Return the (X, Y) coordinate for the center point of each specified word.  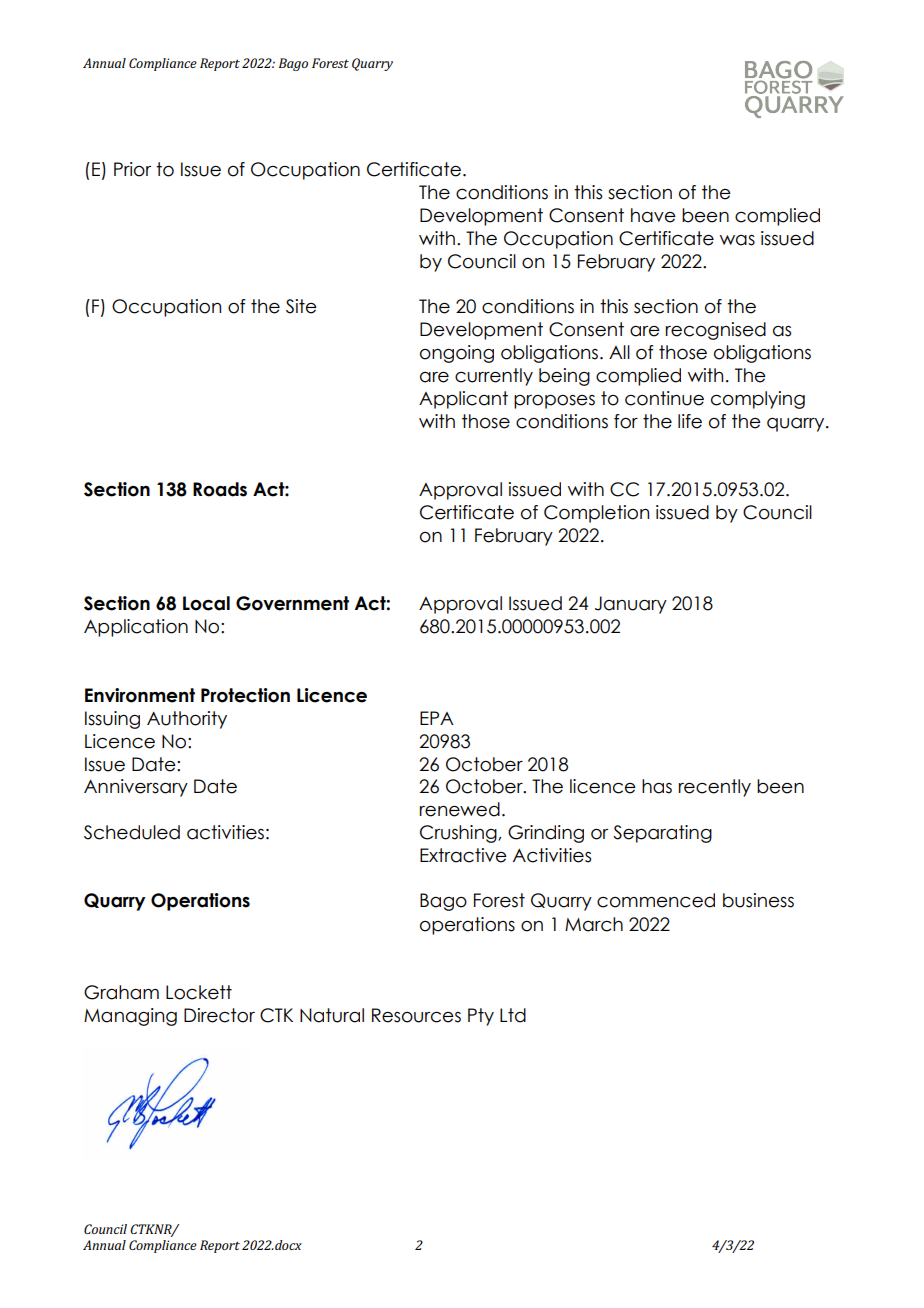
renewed (460, 809)
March (594, 924)
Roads (220, 489)
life (690, 421)
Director (219, 1015)
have (653, 215)
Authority (187, 720)
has (657, 786)
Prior (132, 169)
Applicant (463, 400)
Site (301, 306)
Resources (416, 1015)
